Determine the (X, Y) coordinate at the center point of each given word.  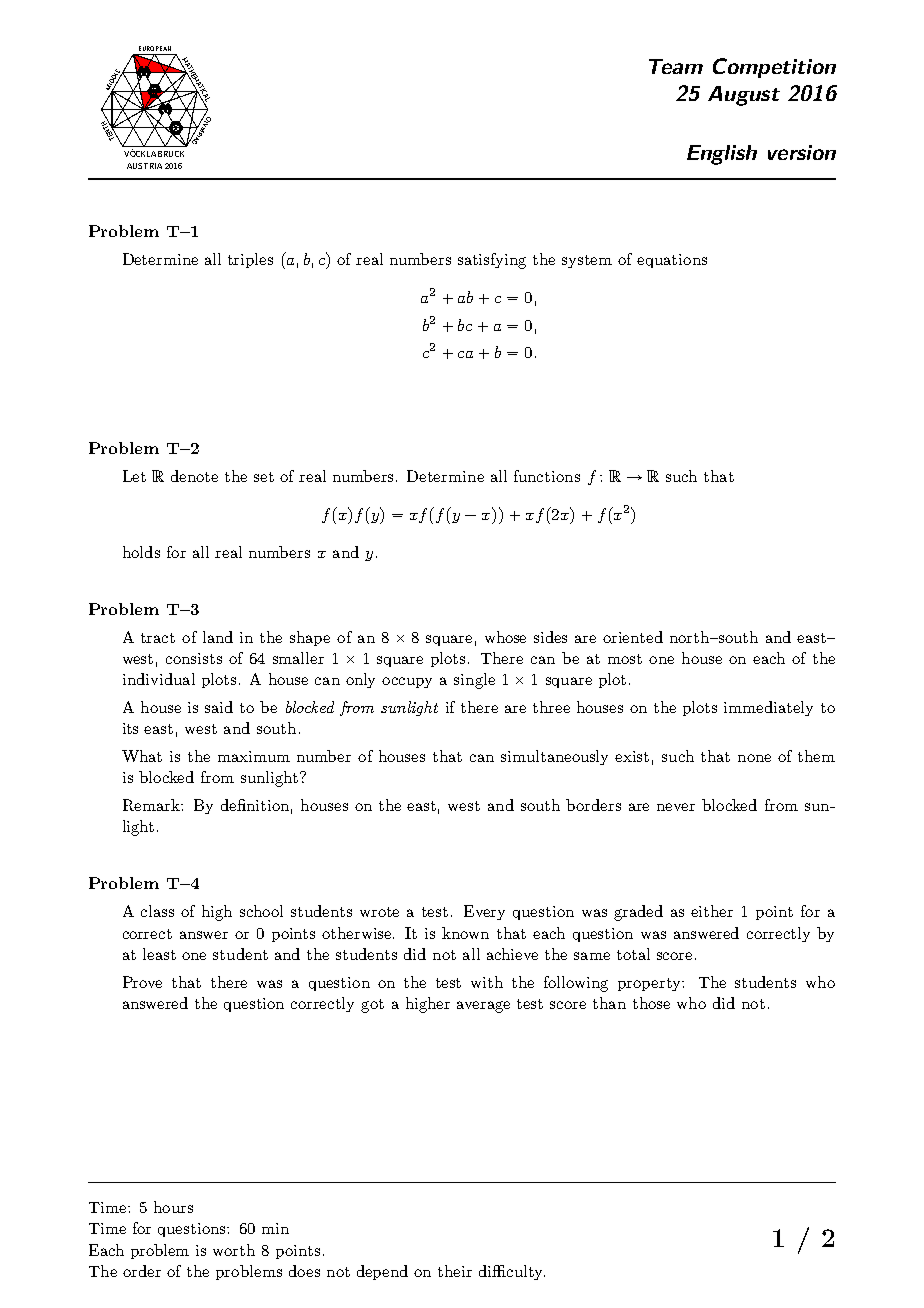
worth (234, 1250)
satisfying (492, 261)
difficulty (512, 1272)
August (744, 96)
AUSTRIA (144, 166)
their (455, 1271)
